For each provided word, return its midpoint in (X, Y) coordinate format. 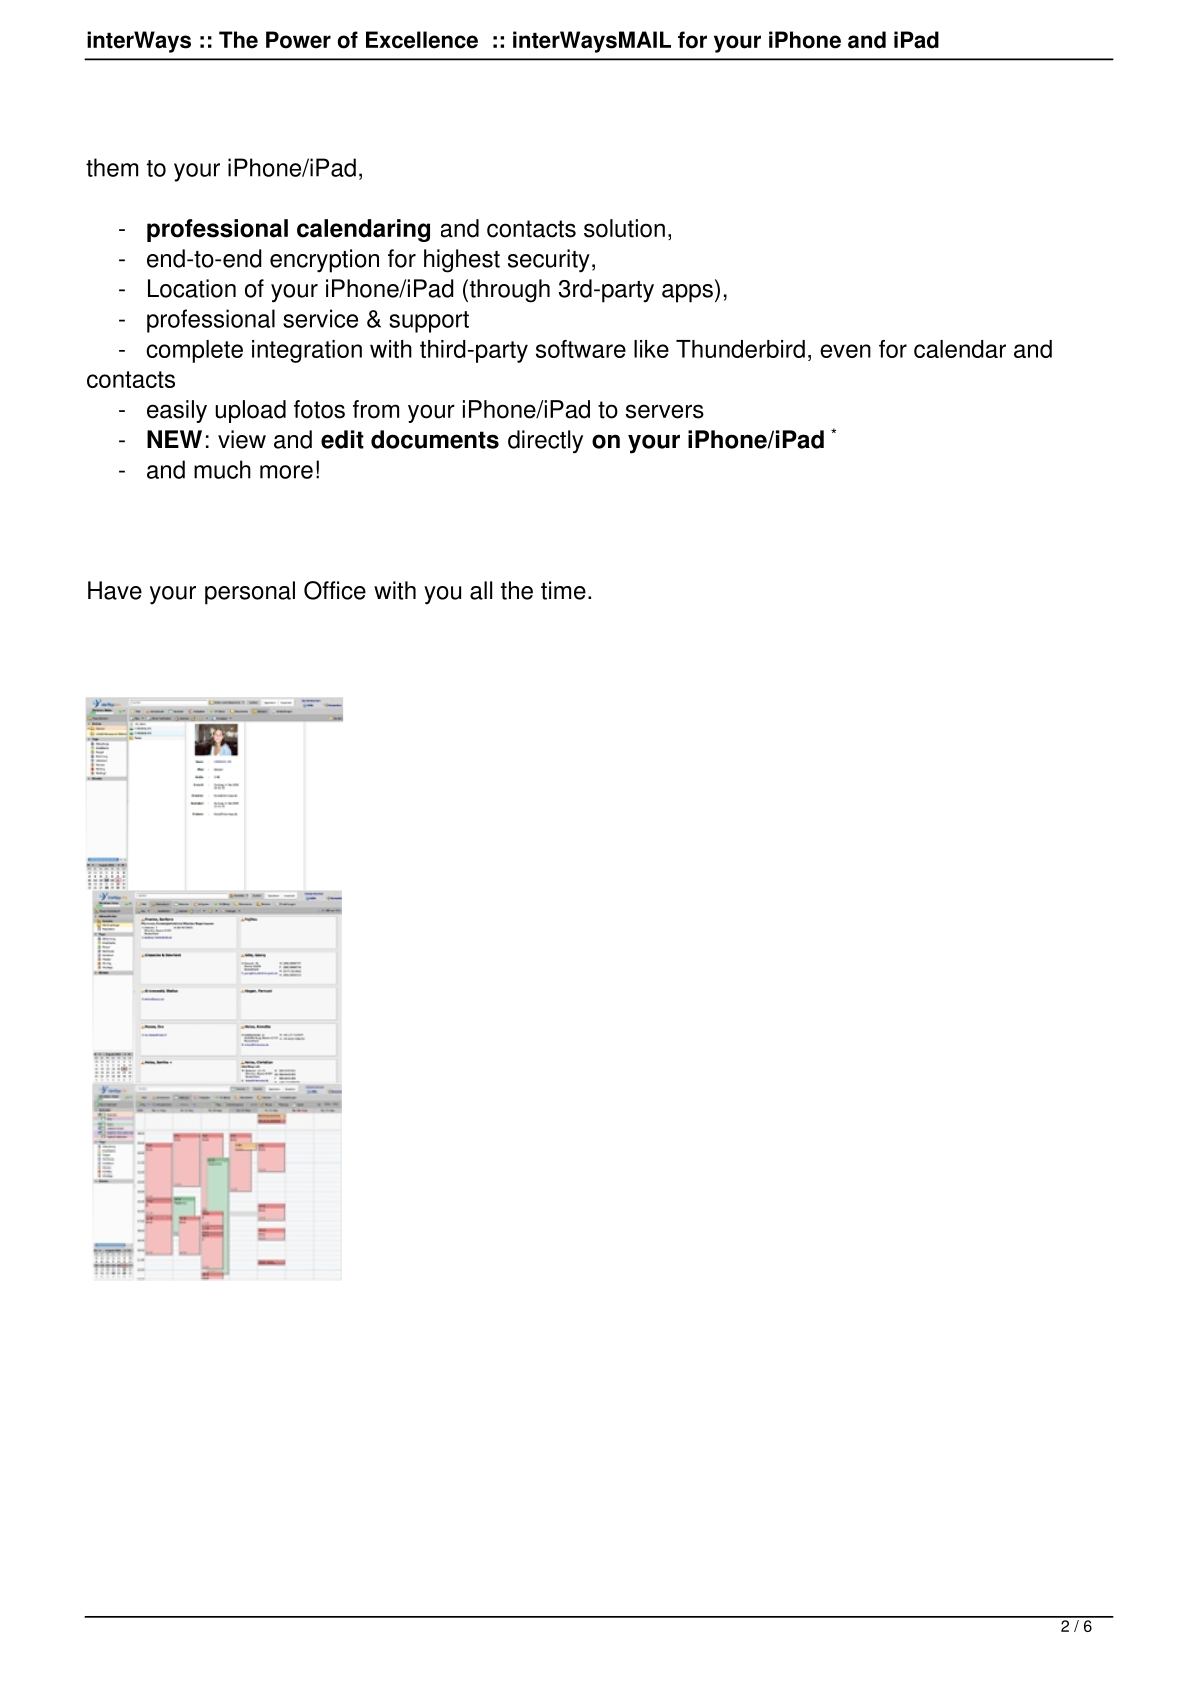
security (549, 261)
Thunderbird (740, 349)
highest (462, 261)
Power (298, 40)
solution (624, 228)
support (429, 322)
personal (250, 593)
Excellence (422, 40)
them (112, 167)
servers (665, 411)
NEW (174, 439)
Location (192, 288)
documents (435, 439)
